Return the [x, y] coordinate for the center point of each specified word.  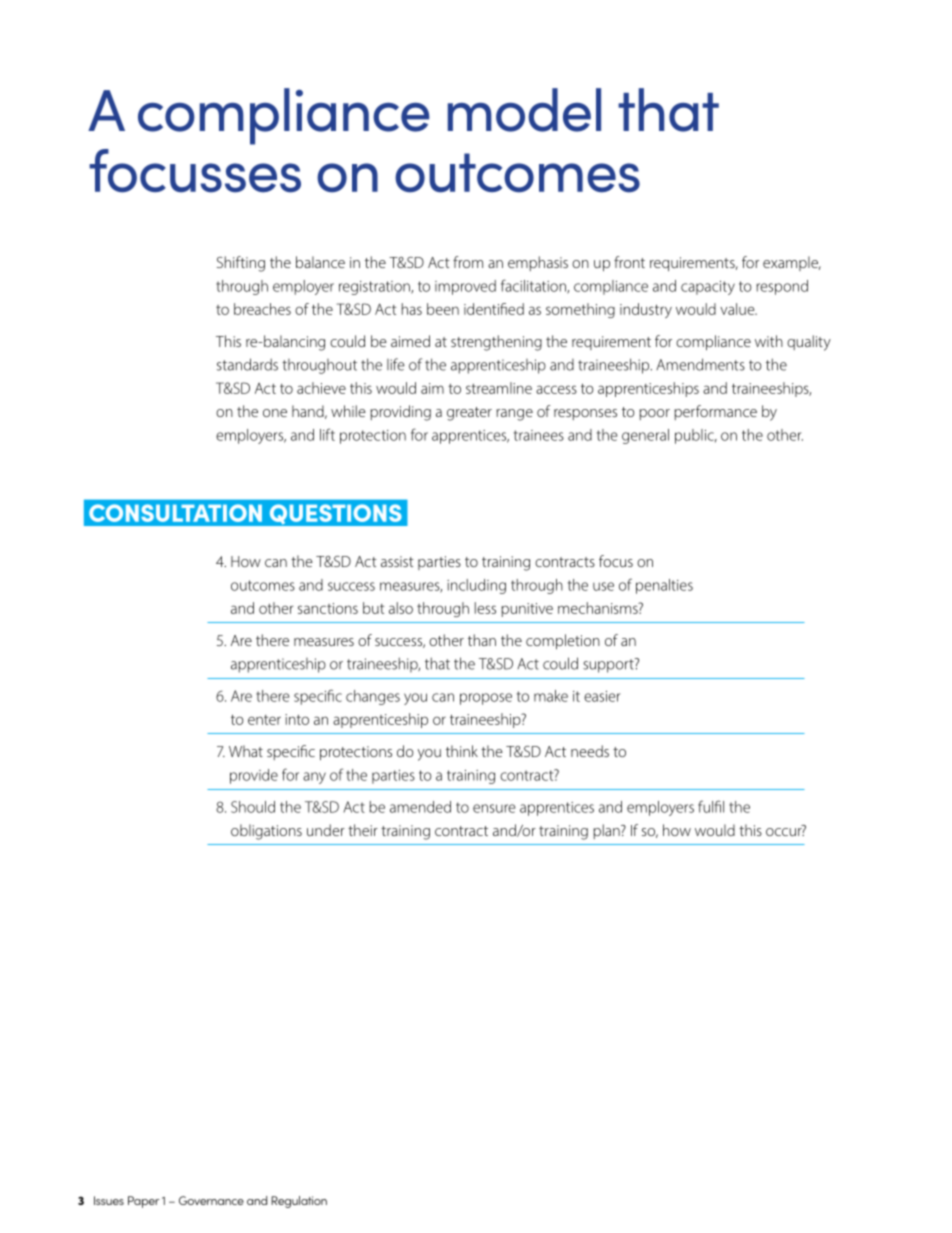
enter [264, 720]
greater [469, 414]
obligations [266, 832]
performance [715, 412]
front [629, 262]
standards [247, 364]
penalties [664, 586]
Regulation [299, 1202]
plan [607, 831]
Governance [211, 1200]
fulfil [711, 806]
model [524, 110]
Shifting [241, 264]
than [482, 640]
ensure [494, 808]
